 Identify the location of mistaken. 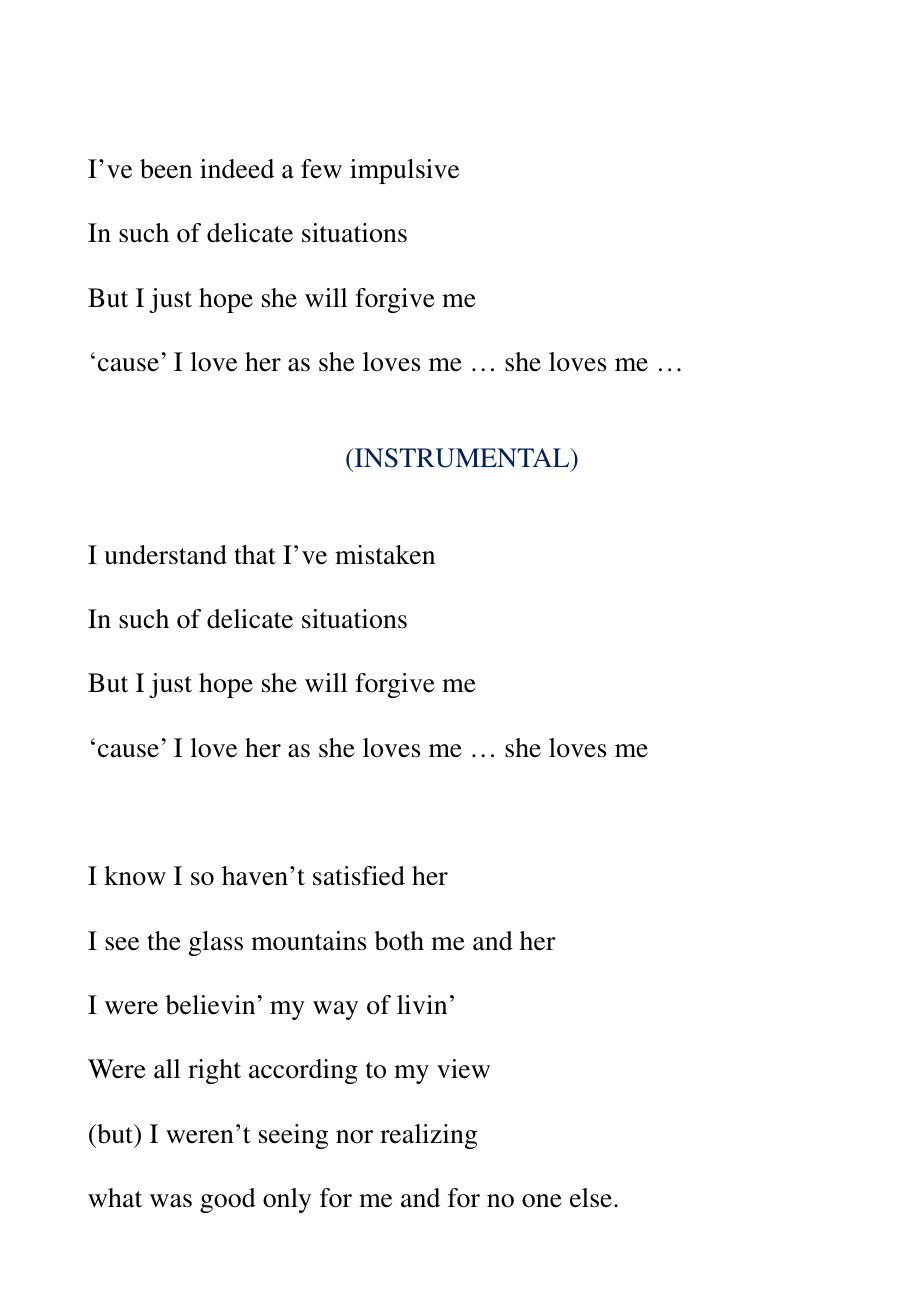
(385, 555).
